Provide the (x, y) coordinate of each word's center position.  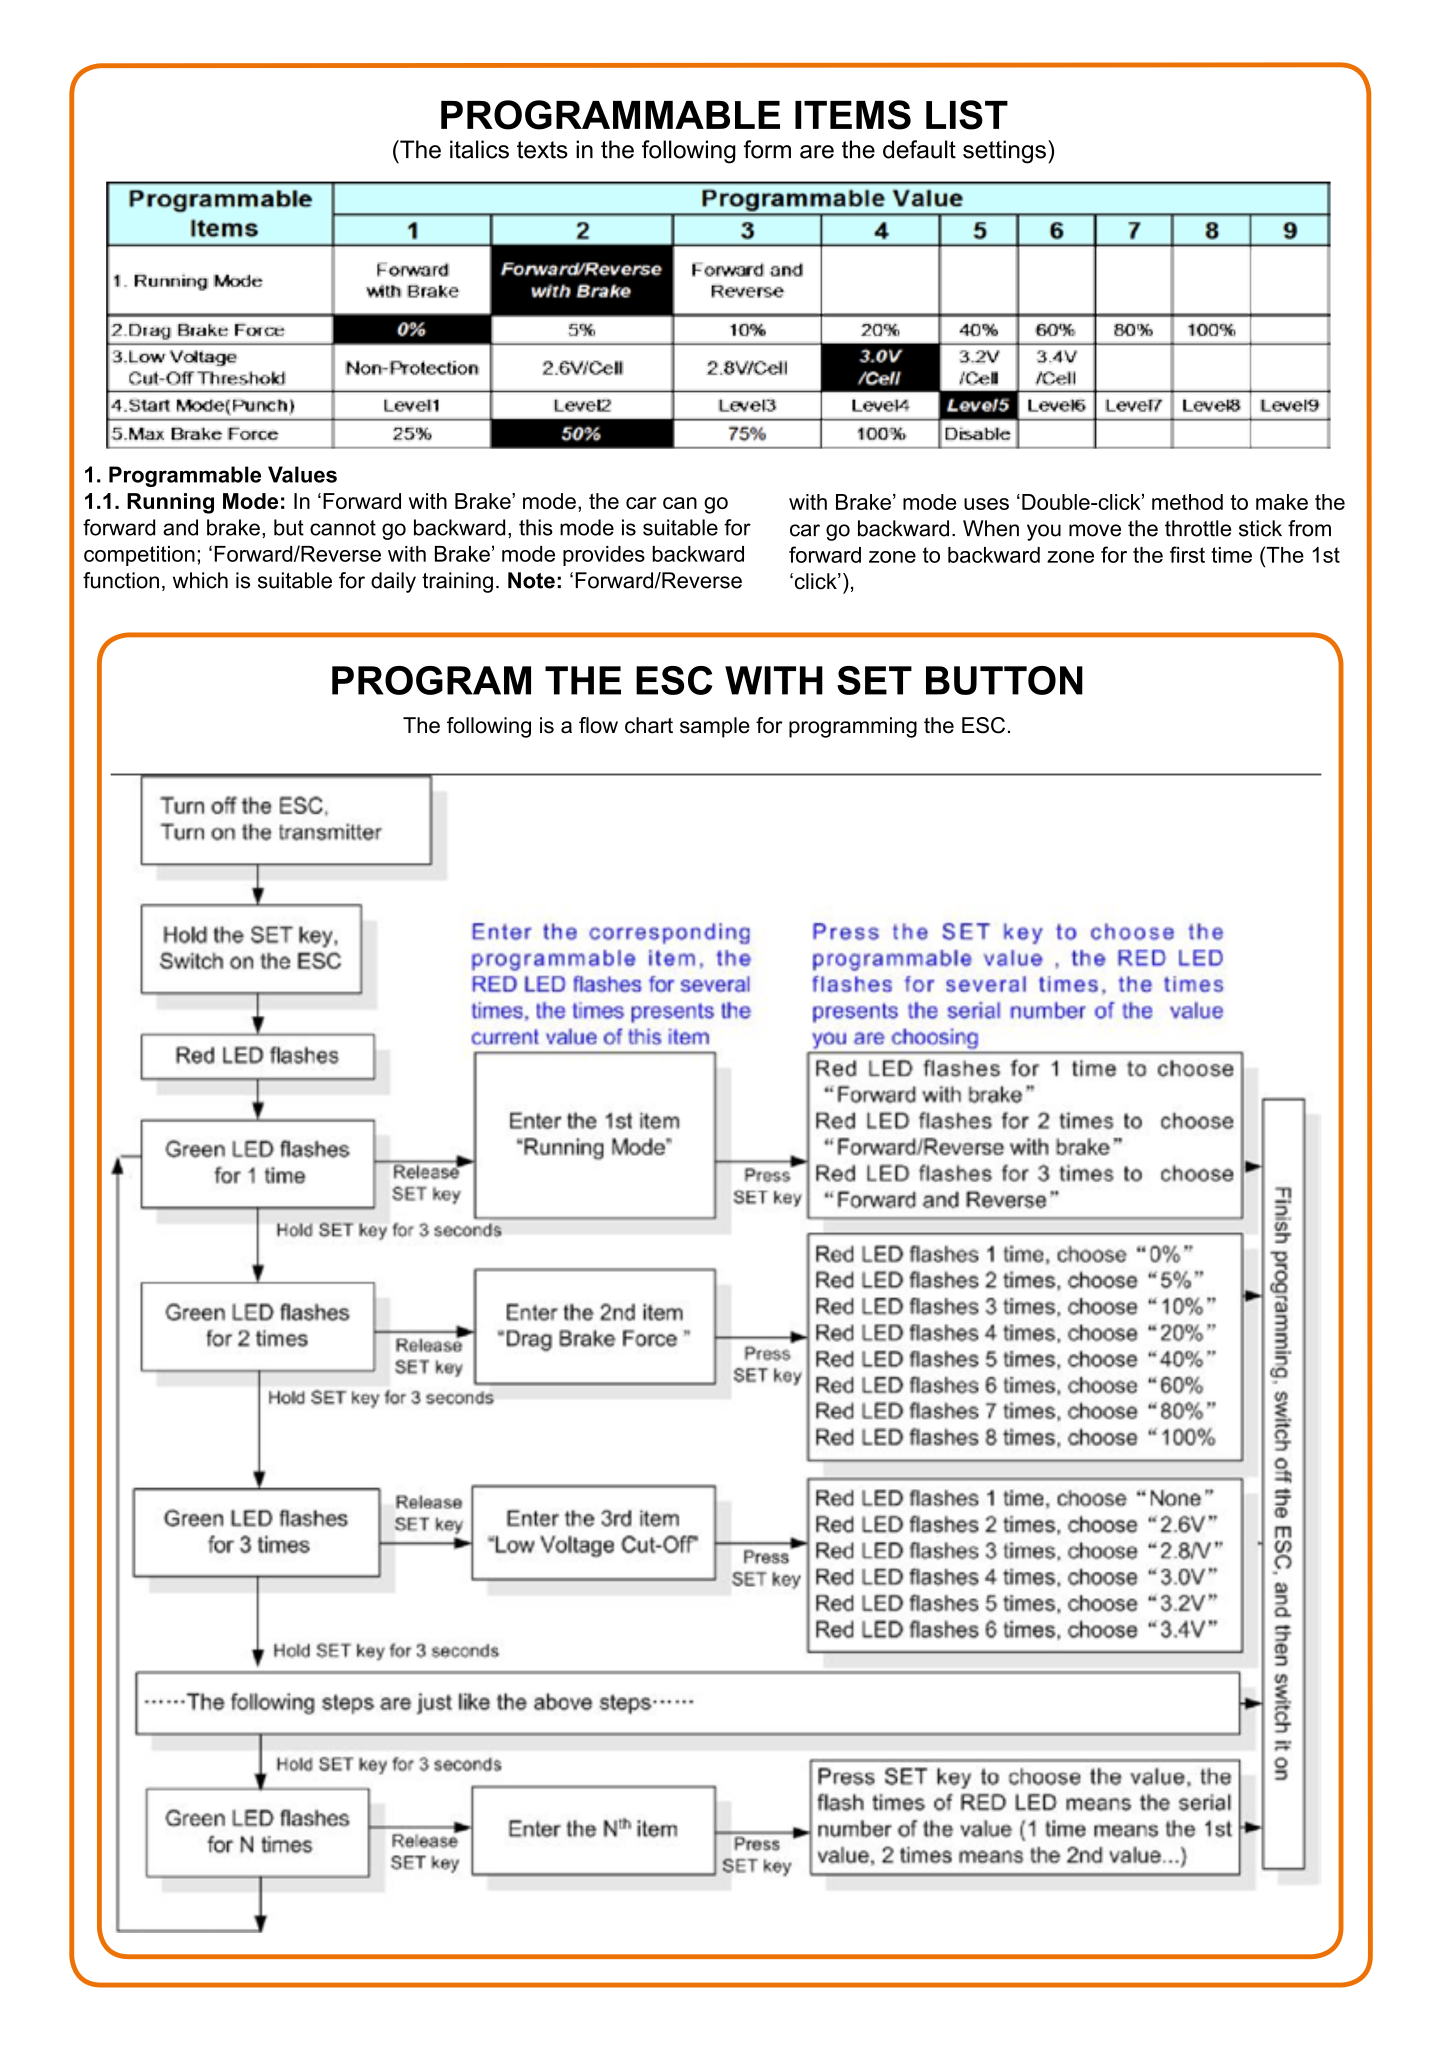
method (1187, 502)
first (1187, 554)
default (919, 149)
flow (598, 725)
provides (604, 556)
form (767, 149)
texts (542, 150)
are (817, 152)
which (200, 580)
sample (715, 727)
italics (479, 149)
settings (1004, 152)
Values (302, 474)
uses (986, 504)
